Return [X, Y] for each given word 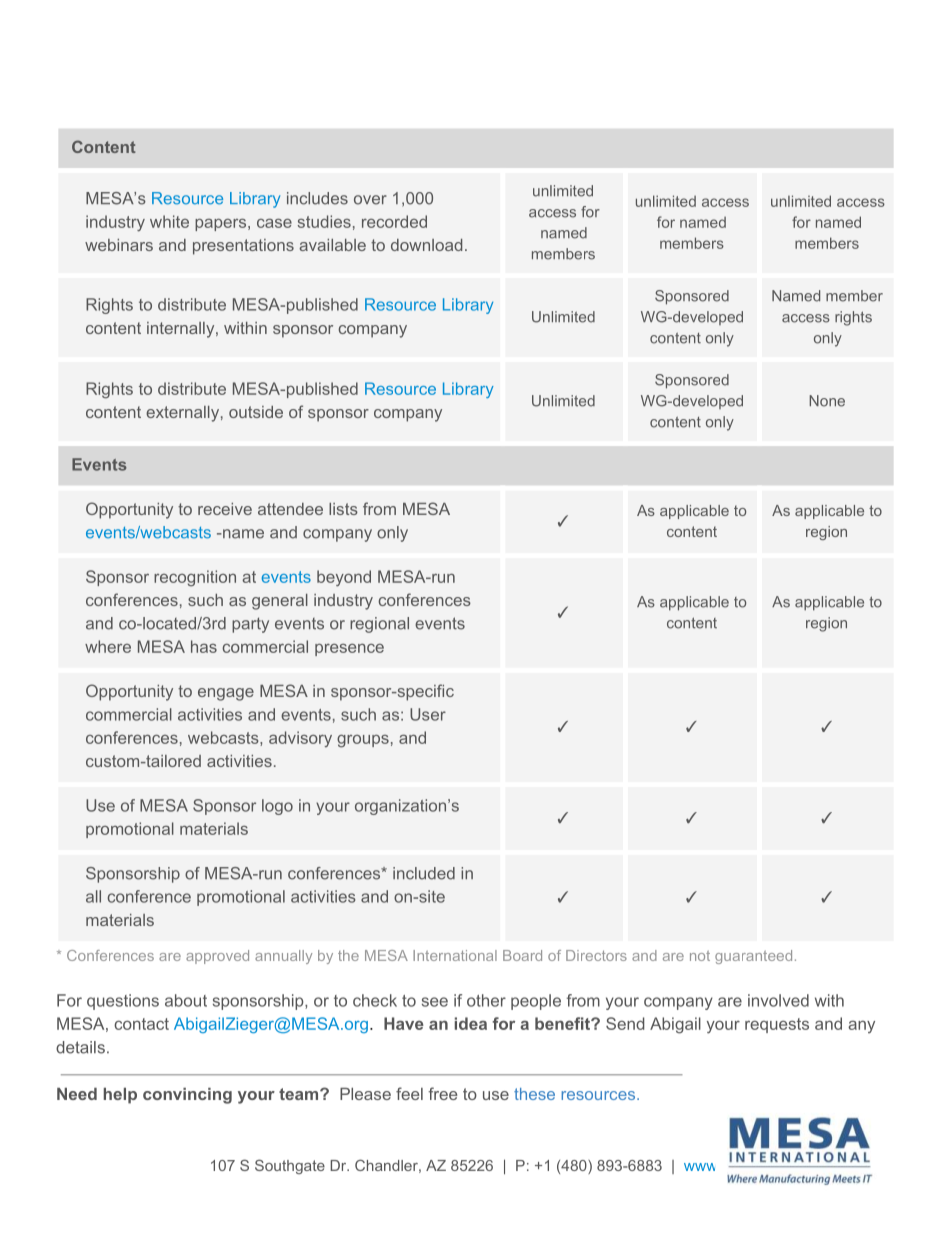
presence [349, 650]
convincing [187, 1096]
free [442, 1093]
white [169, 221]
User [428, 714]
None [827, 401]
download [426, 245]
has [204, 646]
